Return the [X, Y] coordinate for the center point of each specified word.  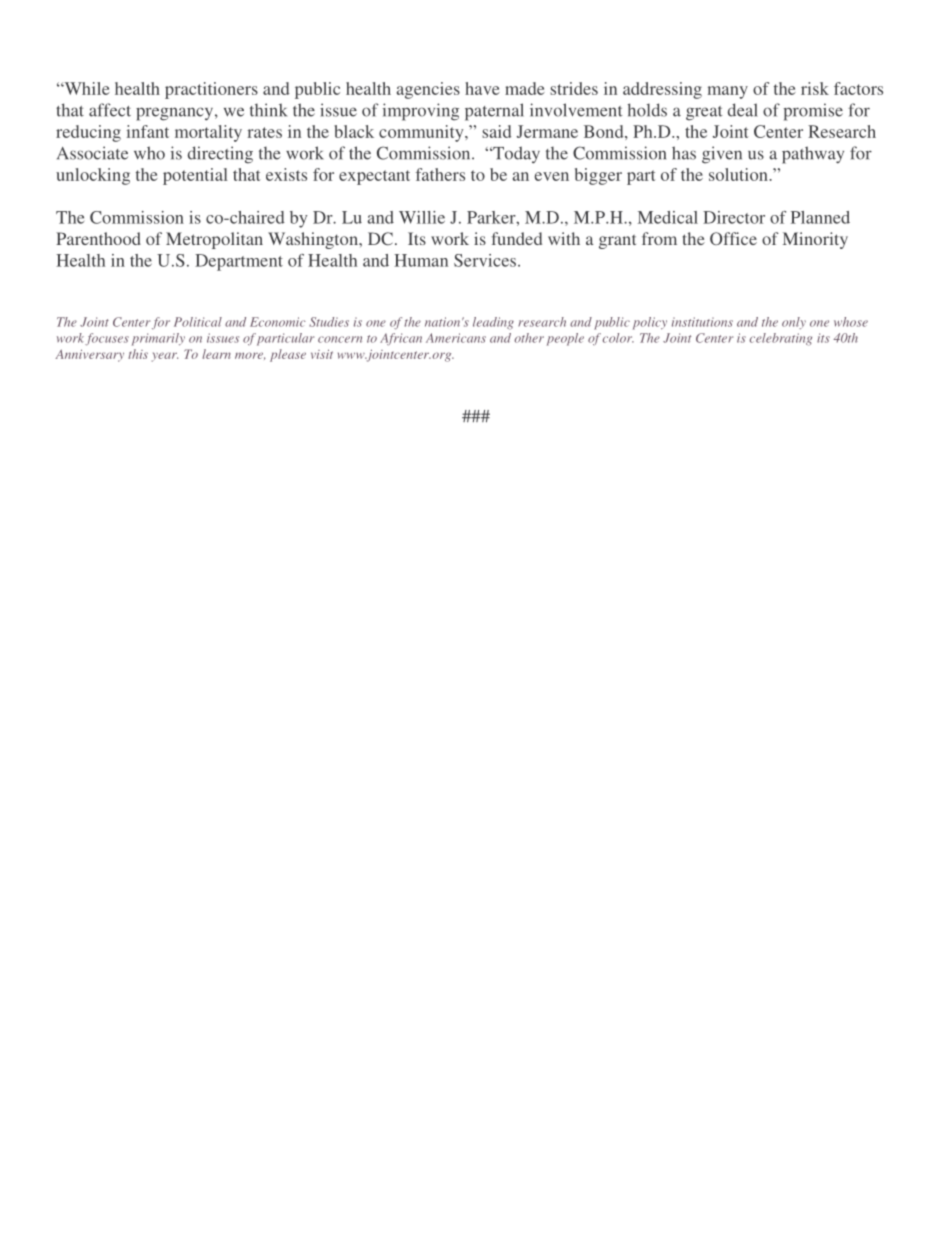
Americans [456, 338]
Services [485, 260]
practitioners [211, 90]
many [728, 92]
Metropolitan [214, 240]
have [482, 88]
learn [216, 354]
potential [195, 176]
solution [739, 174]
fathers [440, 174]
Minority [815, 240]
